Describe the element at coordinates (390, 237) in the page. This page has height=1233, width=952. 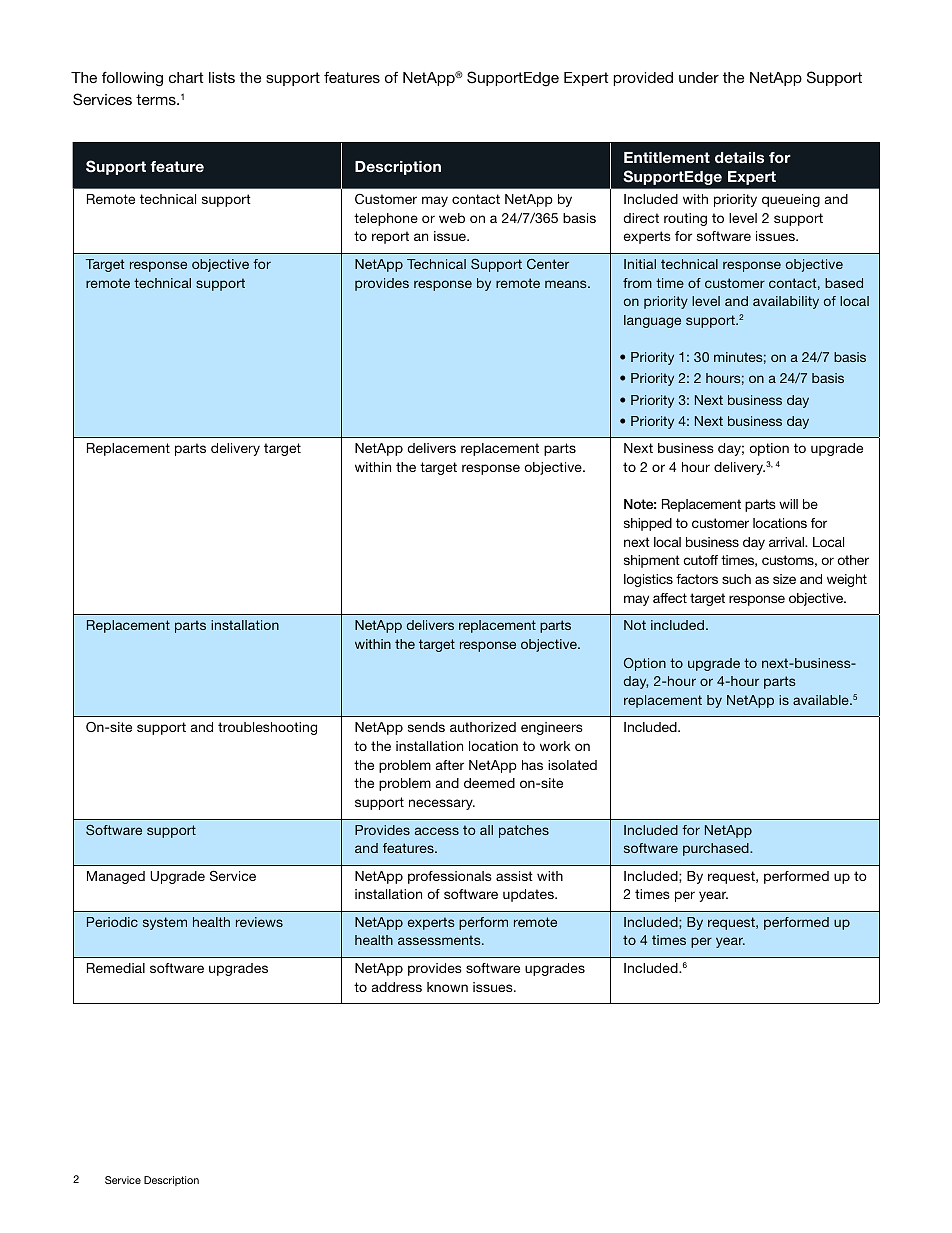
I see `report` at that location.
